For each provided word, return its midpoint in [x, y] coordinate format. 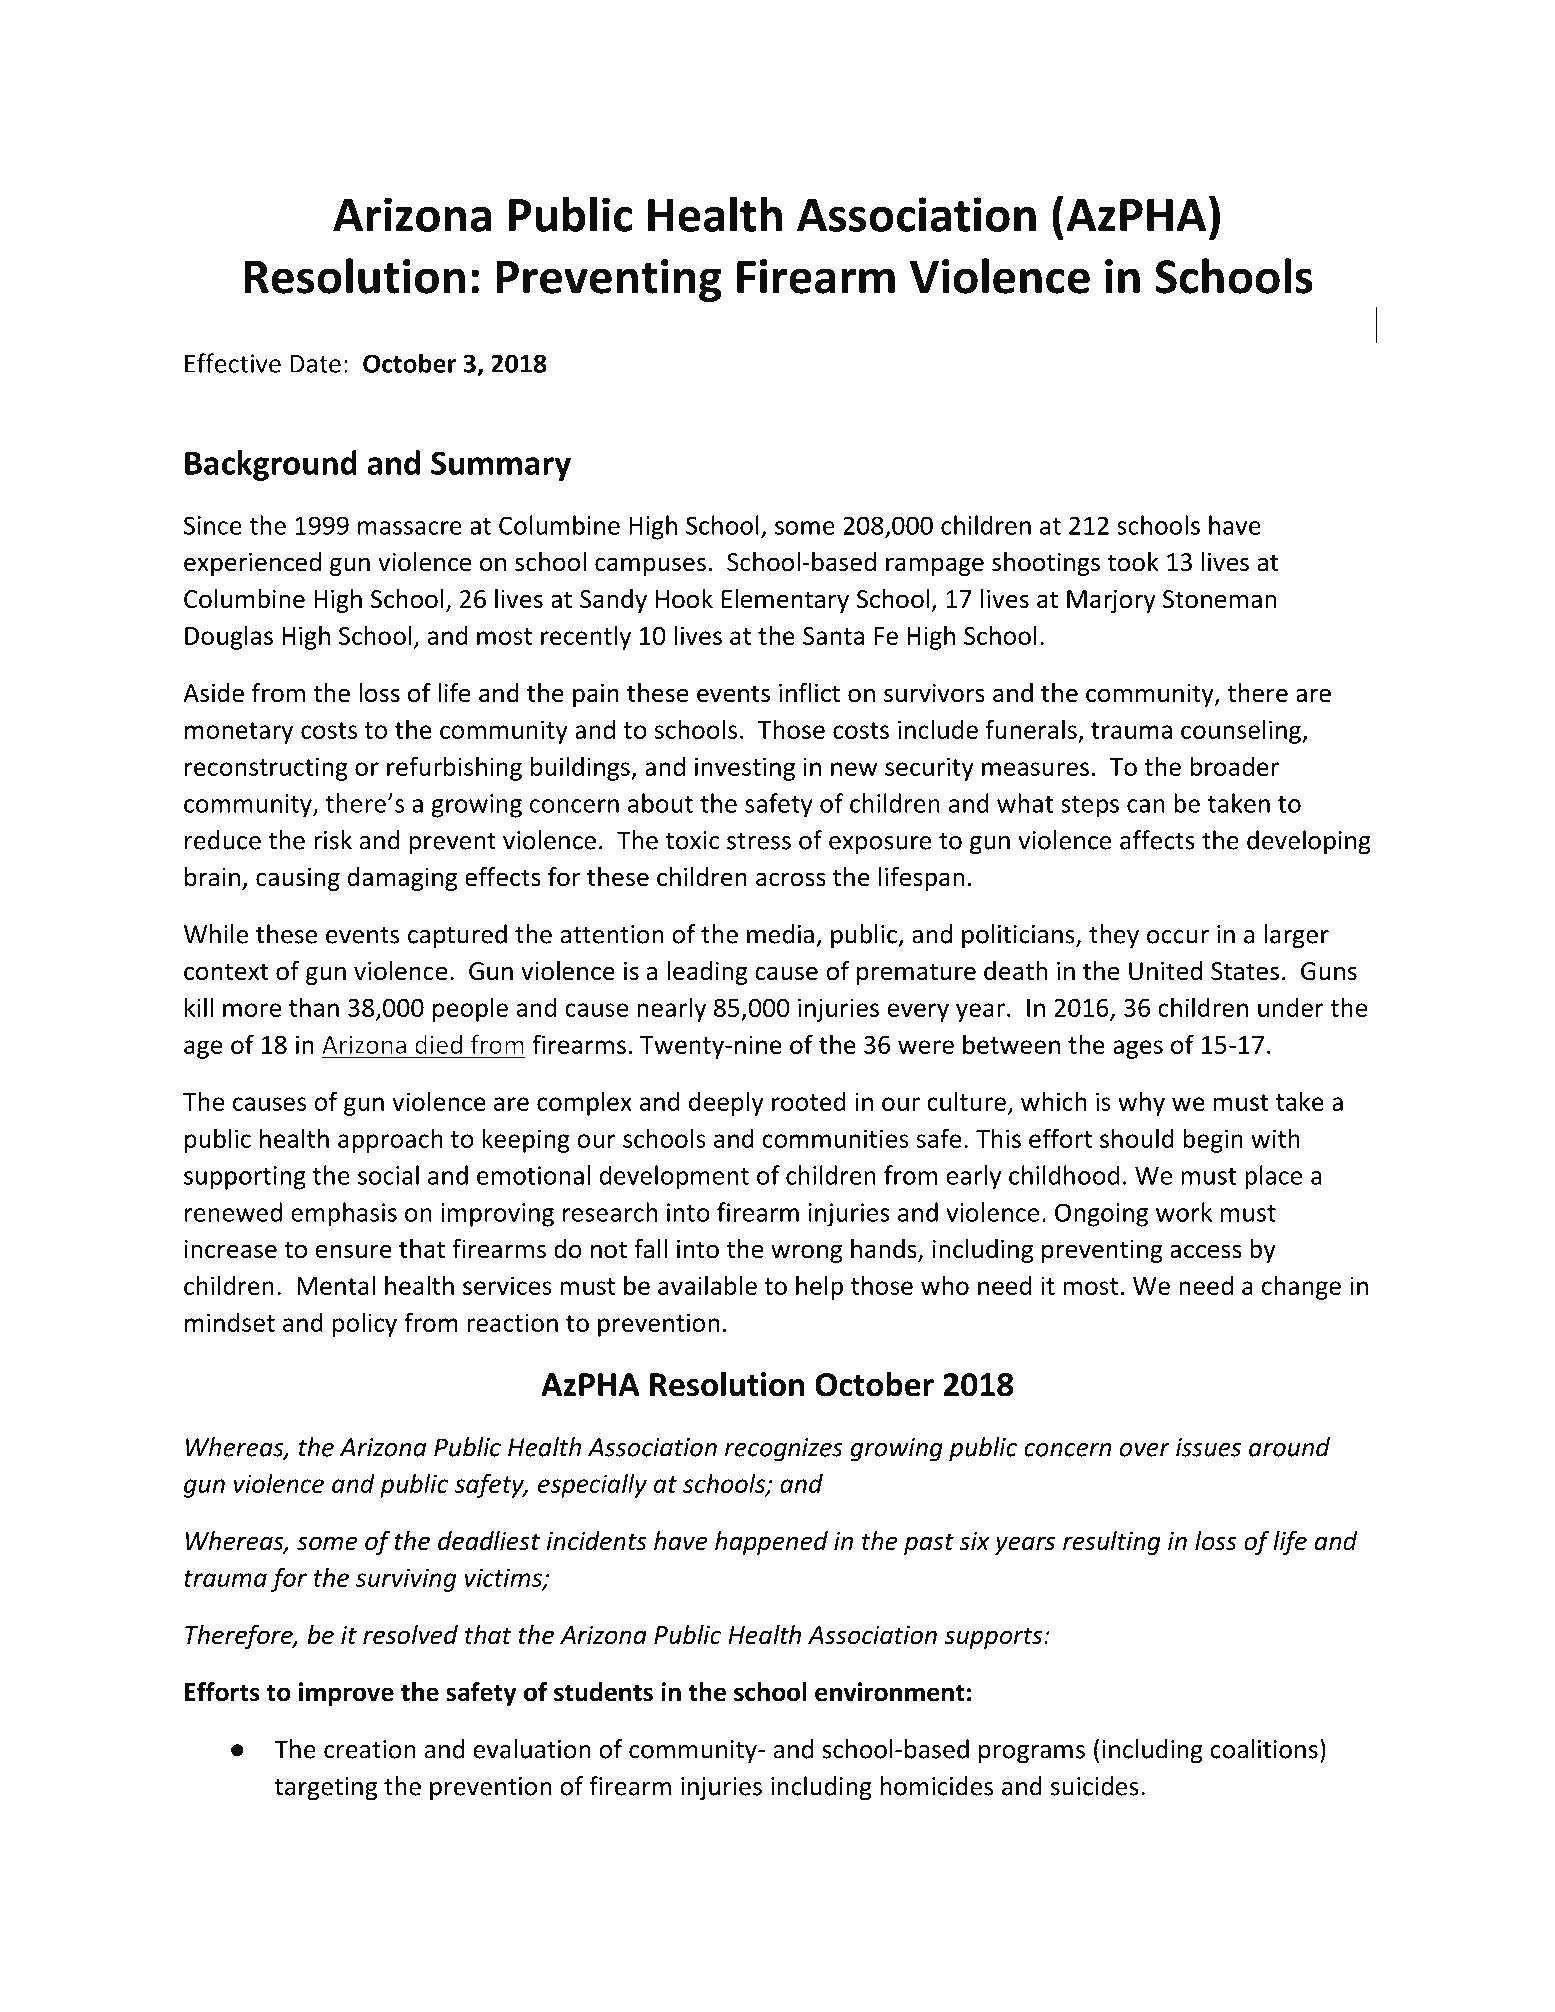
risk [333, 840]
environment [889, 1692]
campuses [650, 566]
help [819, 1287]
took [1133, 562]
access [1206, 1251]
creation [370, 1749]
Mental [336, 1285]
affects [1157, 840]
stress [759, 841]
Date [315, 363]
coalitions [1264, 1749]
